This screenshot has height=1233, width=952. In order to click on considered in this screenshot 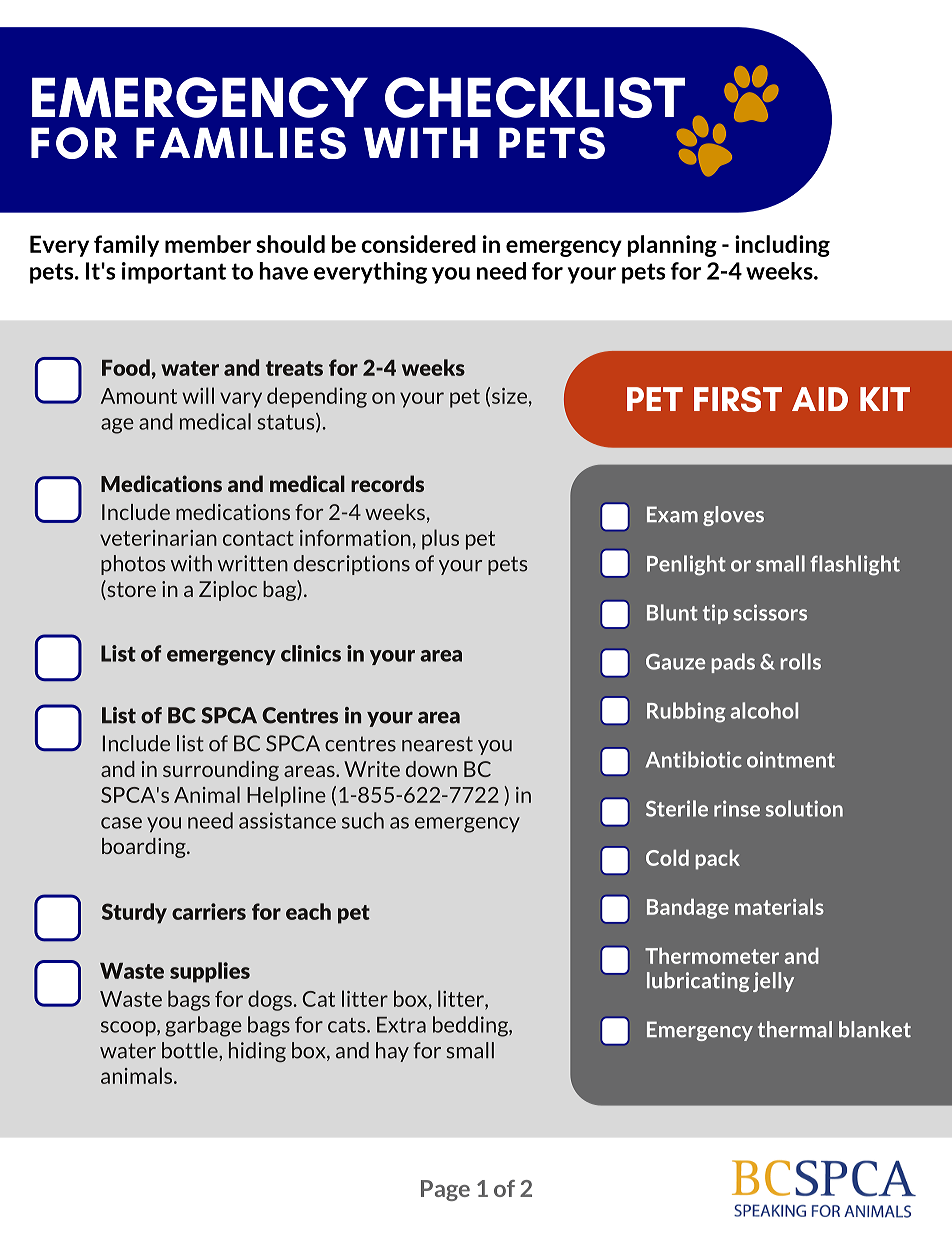, I will do `click(418, 244)`.
